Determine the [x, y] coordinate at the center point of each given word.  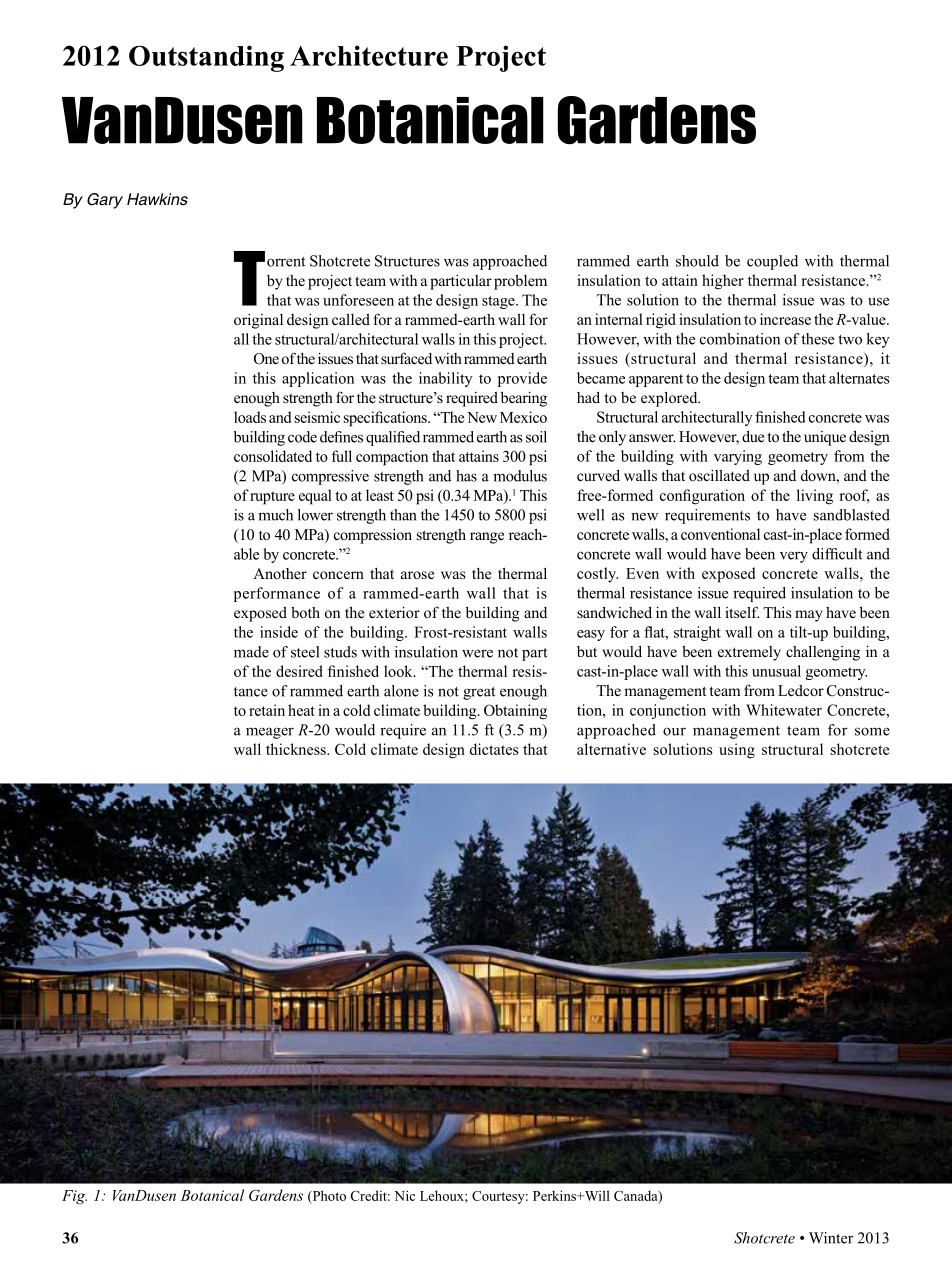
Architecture [369, 55]
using [737, 751]
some [872, 731]
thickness [297, 749]
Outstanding [206, 58]
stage [499, 302]
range [487, 538]
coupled [772, 262]
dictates [494, 749]
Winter [831, 1238]
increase [785, 319]
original [258, 321]
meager [270, 733]
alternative [611, 749]
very [794, 557]
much [275, 515]
